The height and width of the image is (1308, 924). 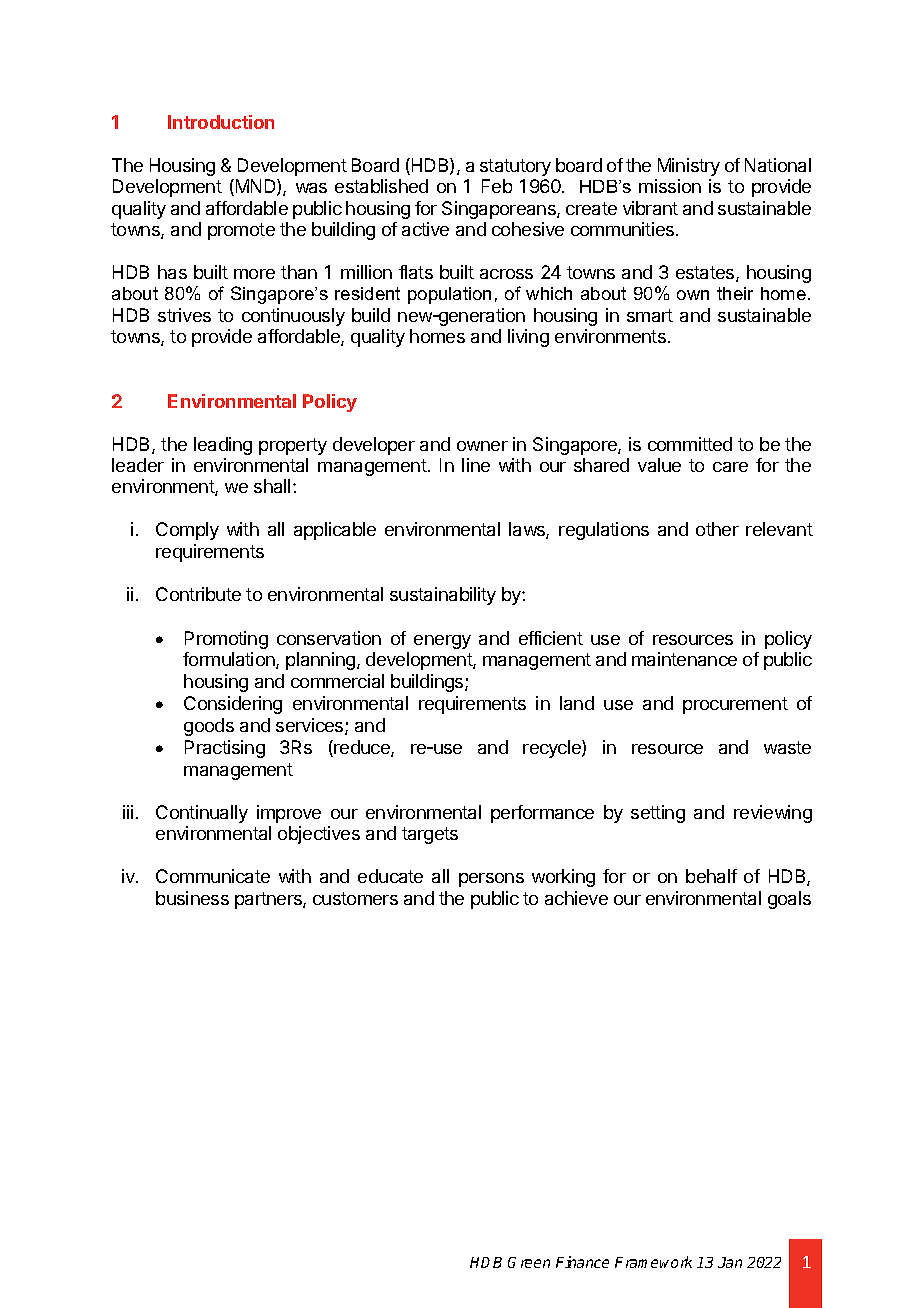 I want to click on leading, so click(x=223, y=446).
